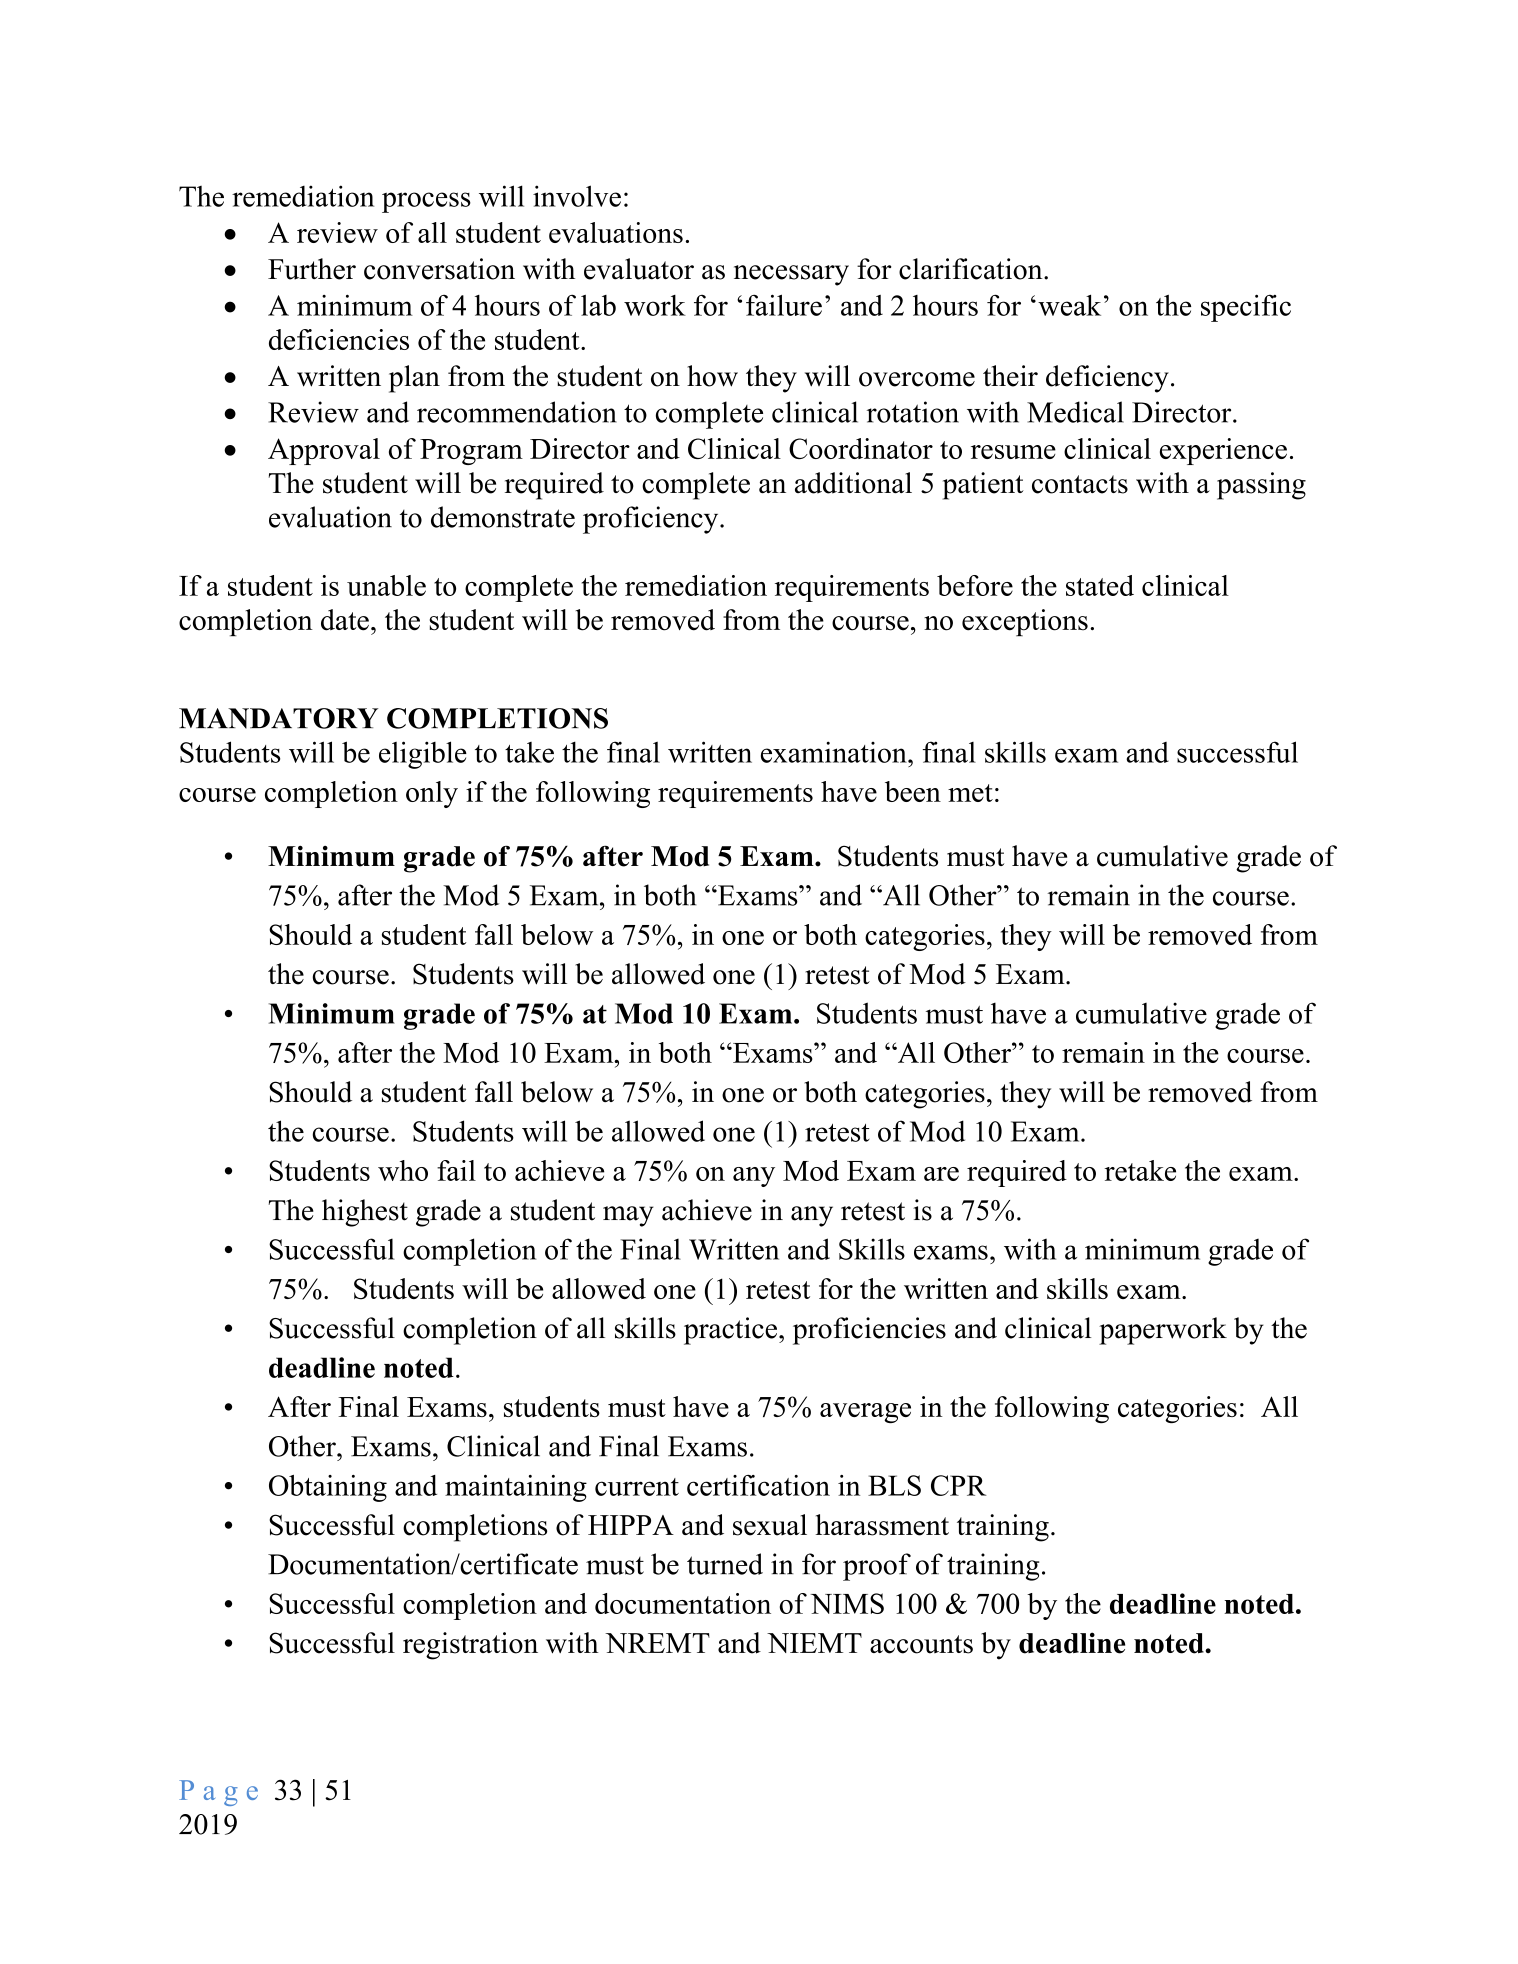 This screenshot has height=1964, width=1518. Describe the element at coordinates (791, 275) in the screenshot. I see `necessary` at that location.
